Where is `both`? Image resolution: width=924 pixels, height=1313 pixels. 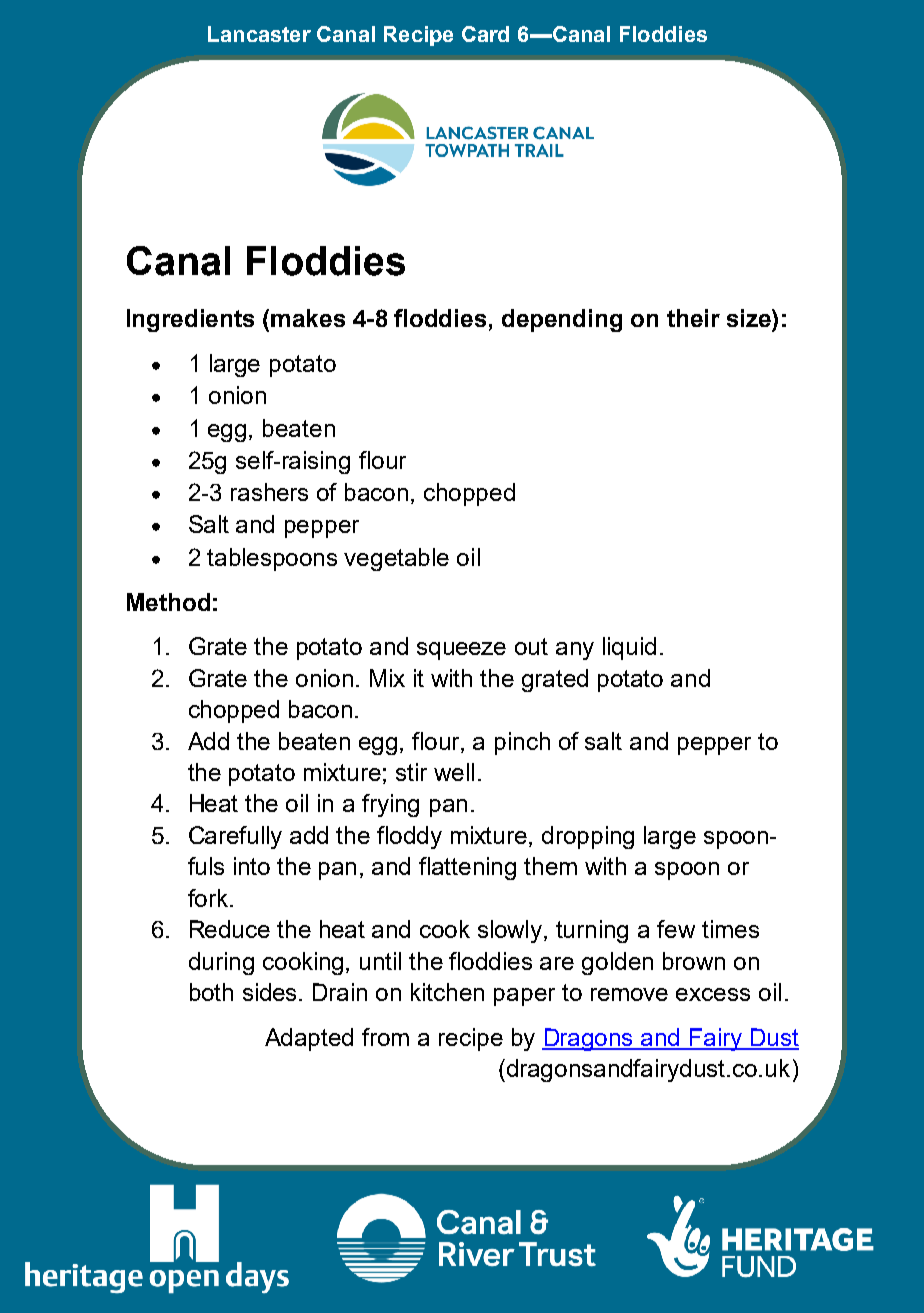 both is located at coordinates (211, 992).
